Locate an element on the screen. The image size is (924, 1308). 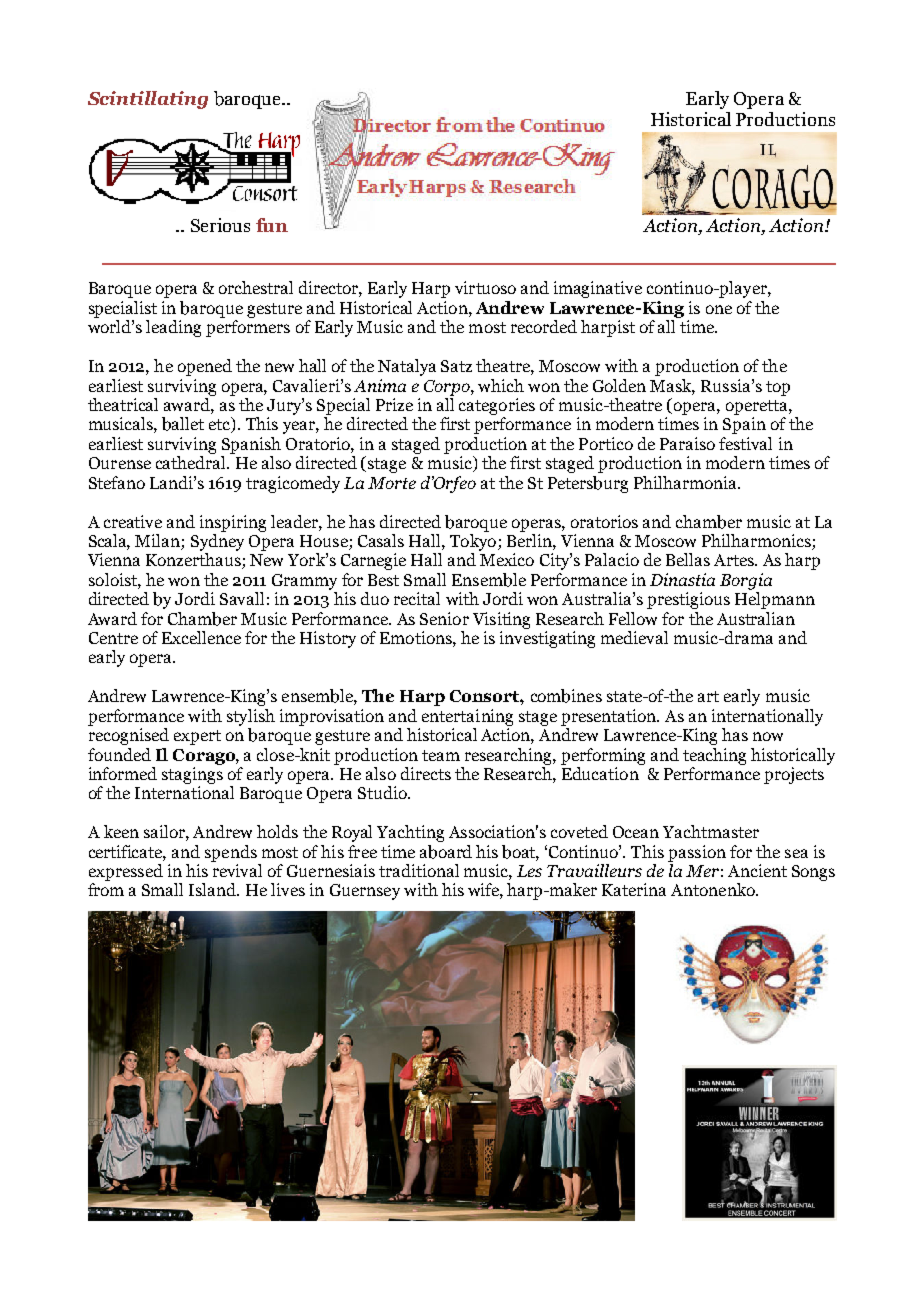
Senior is located at coordinates (444, 618).
